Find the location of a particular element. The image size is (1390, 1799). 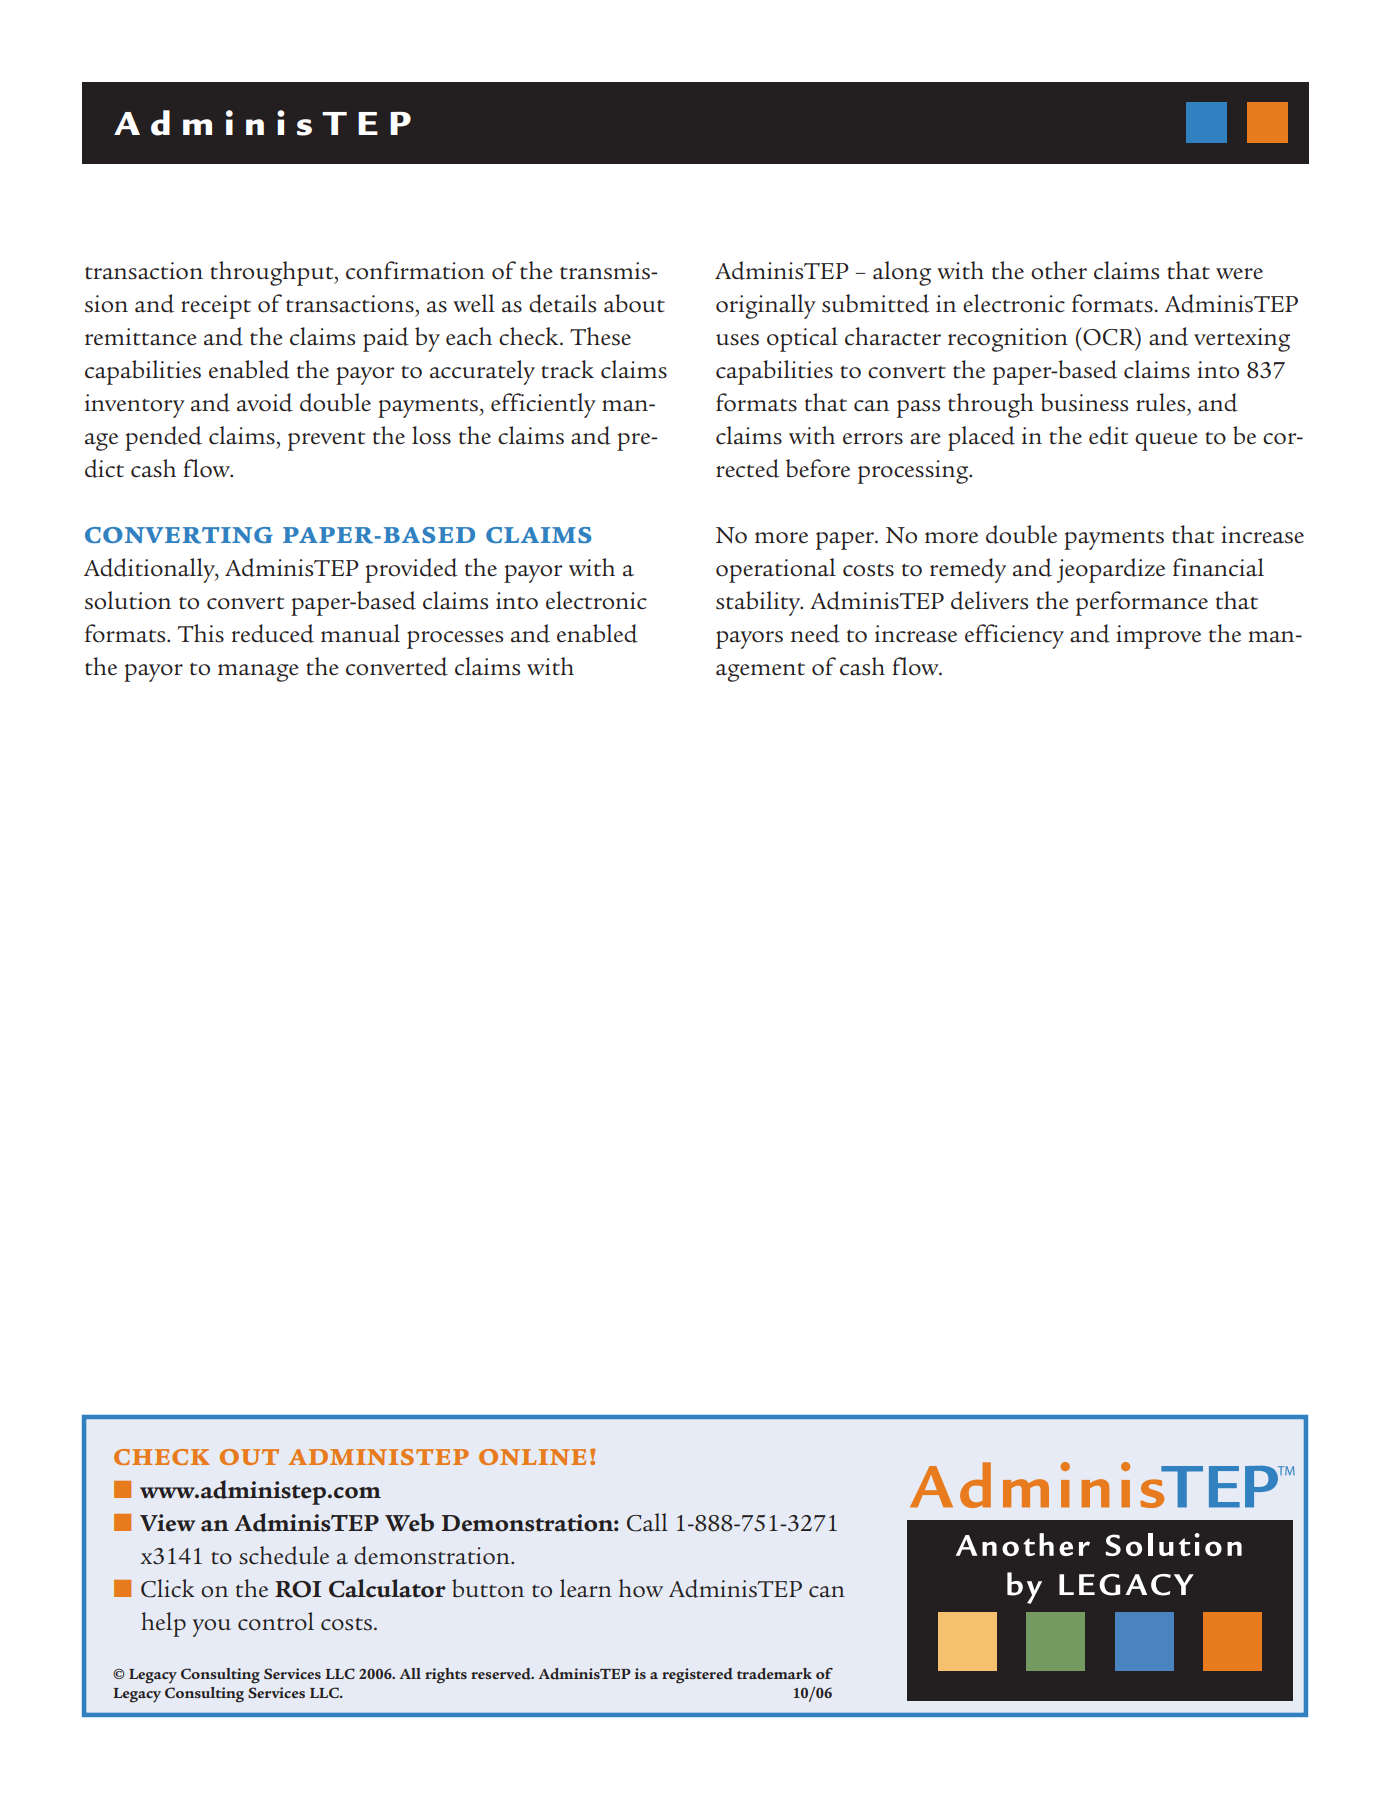

improve is located at coordinates (1158, 637).
